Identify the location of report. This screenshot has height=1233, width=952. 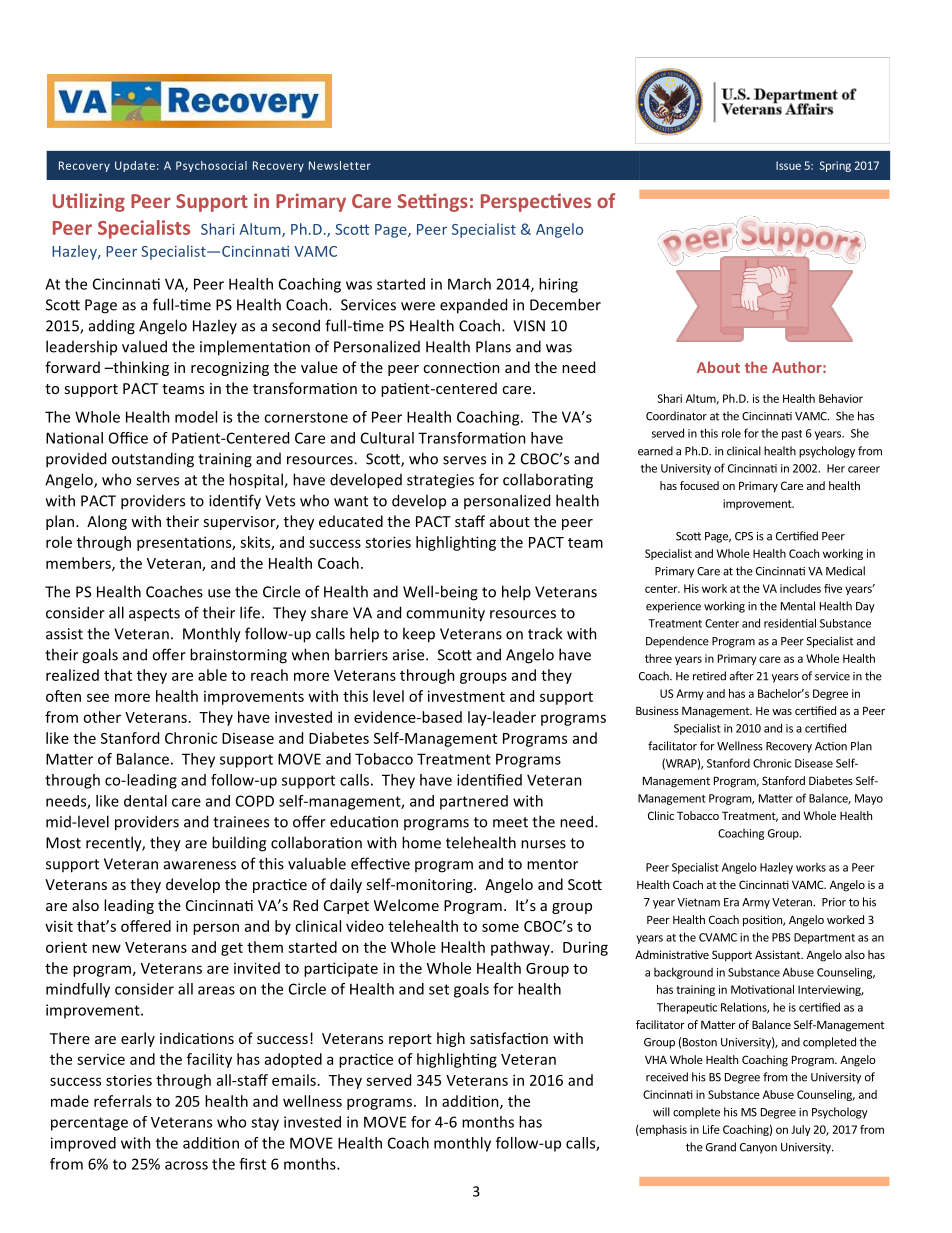
(410, 1040).
